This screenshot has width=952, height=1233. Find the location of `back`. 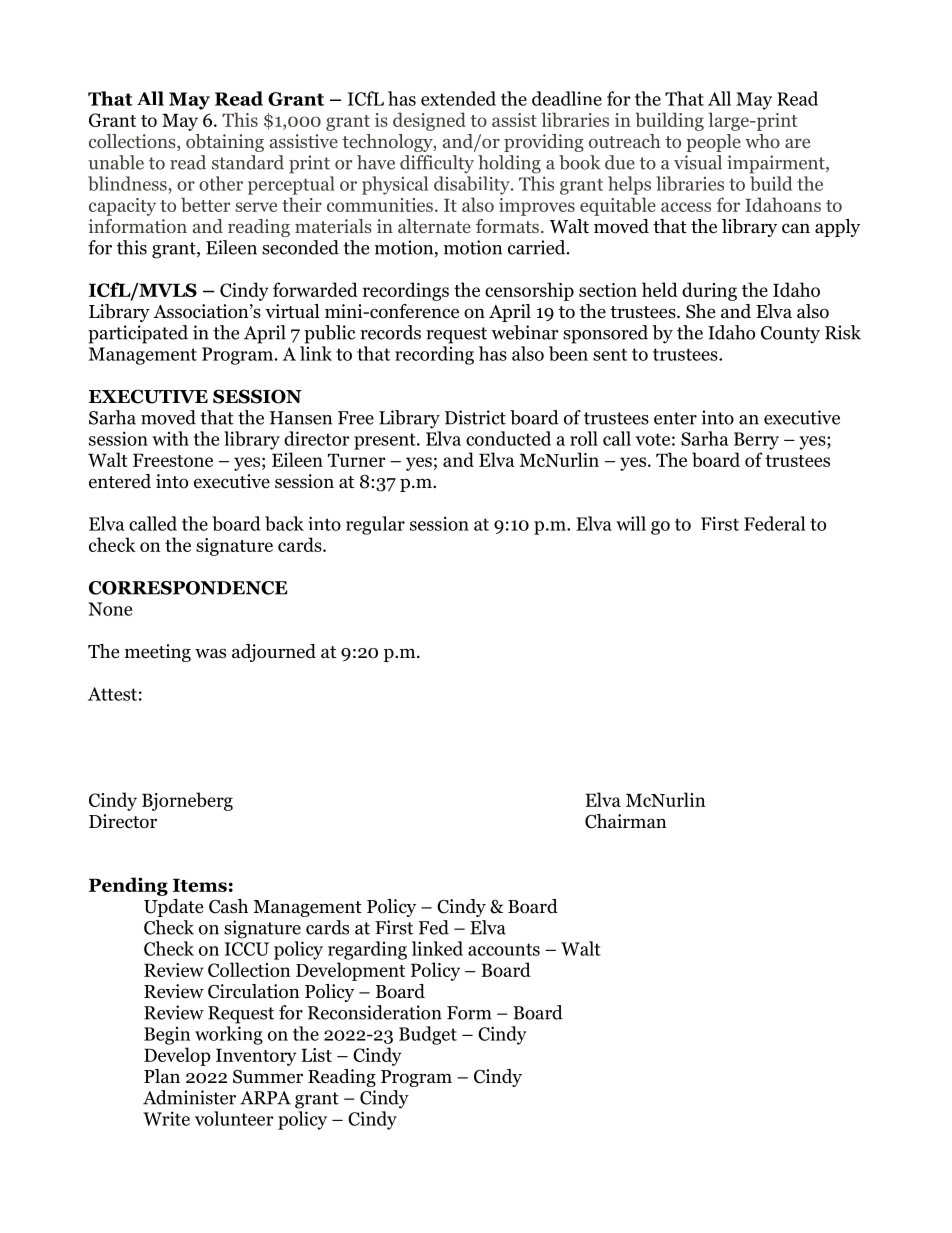

back is located at coordinates (284, 523).
